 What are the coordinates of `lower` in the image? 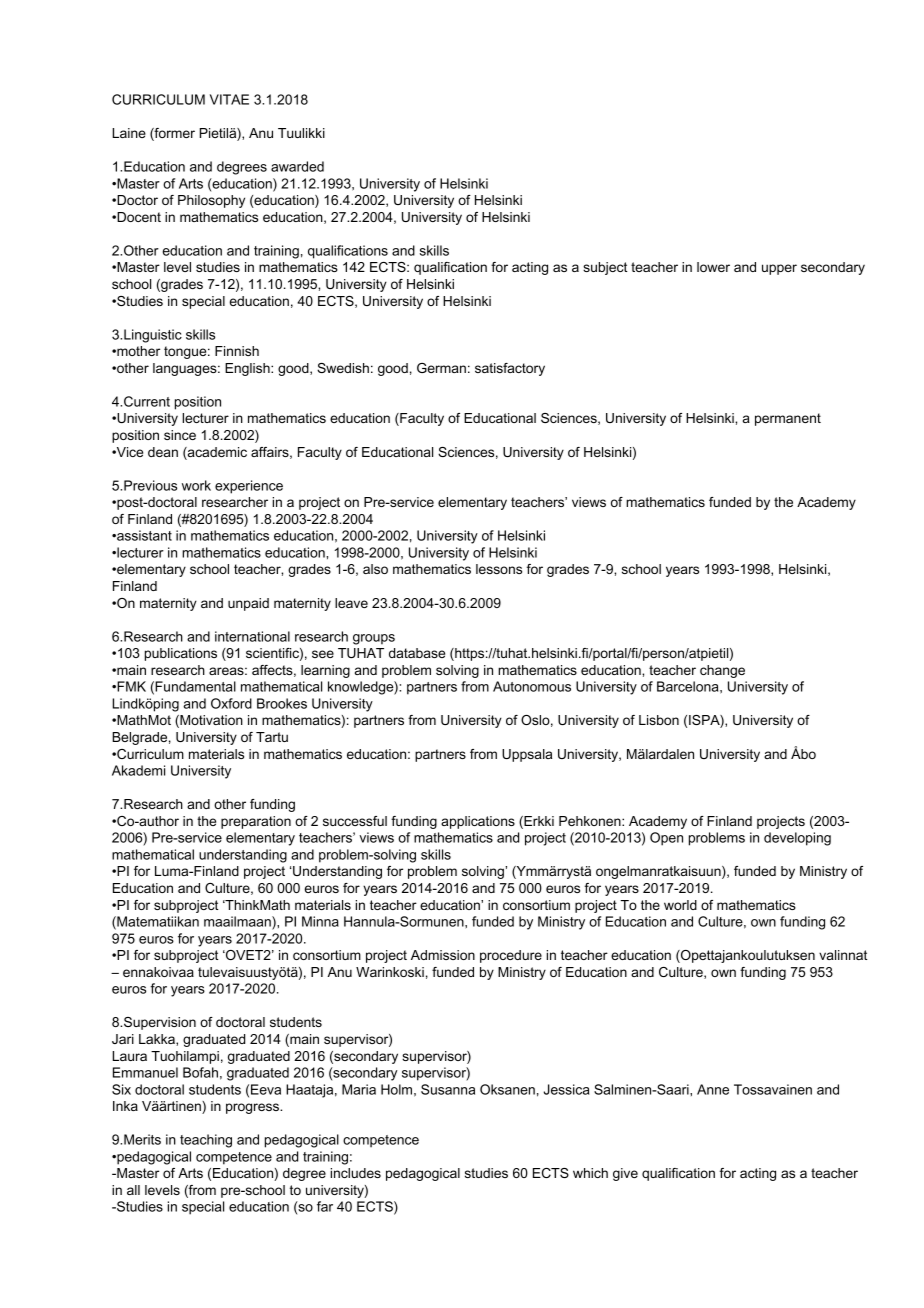 It's located at (713, 267).
